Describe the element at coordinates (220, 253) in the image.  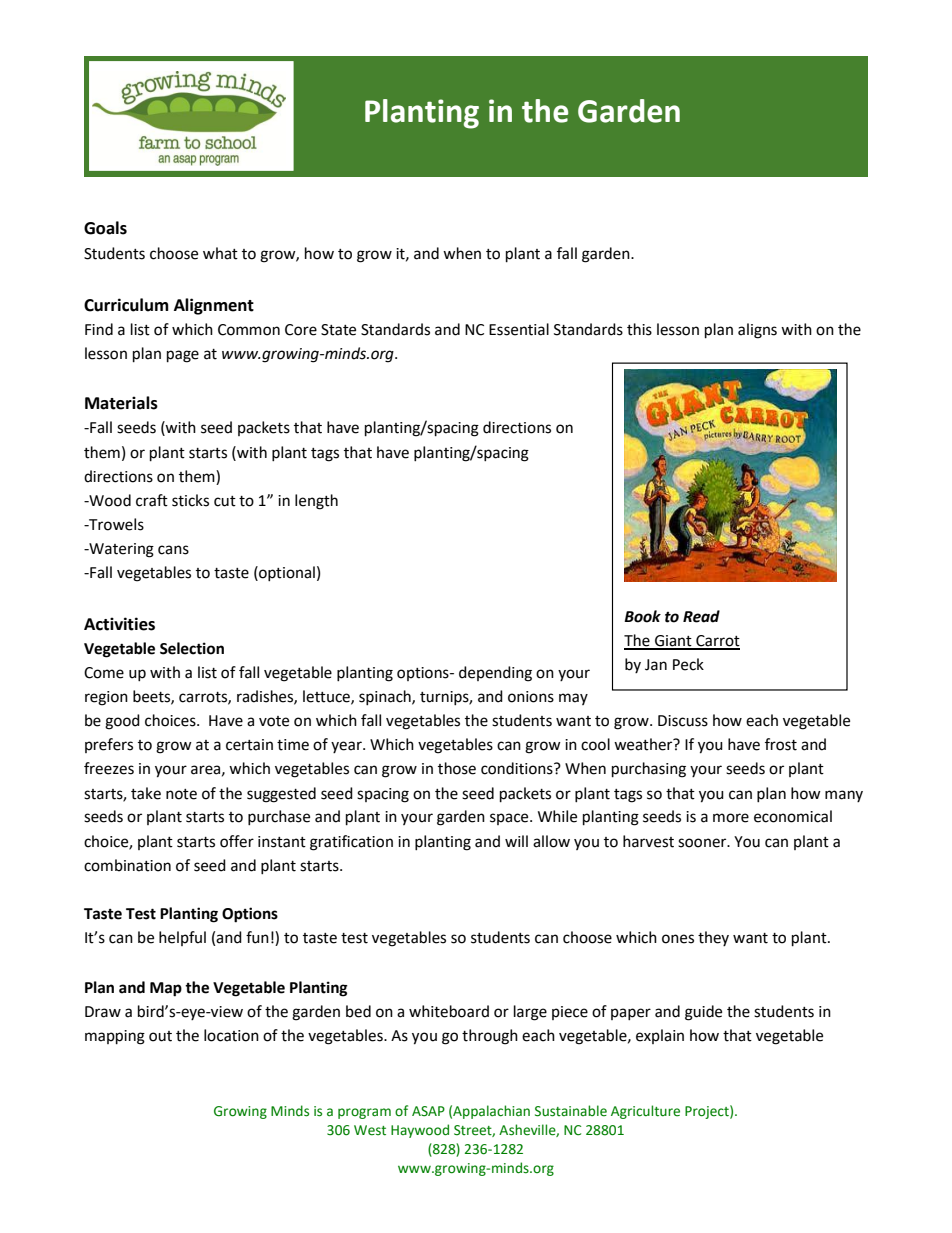
I see `what` at that location.
